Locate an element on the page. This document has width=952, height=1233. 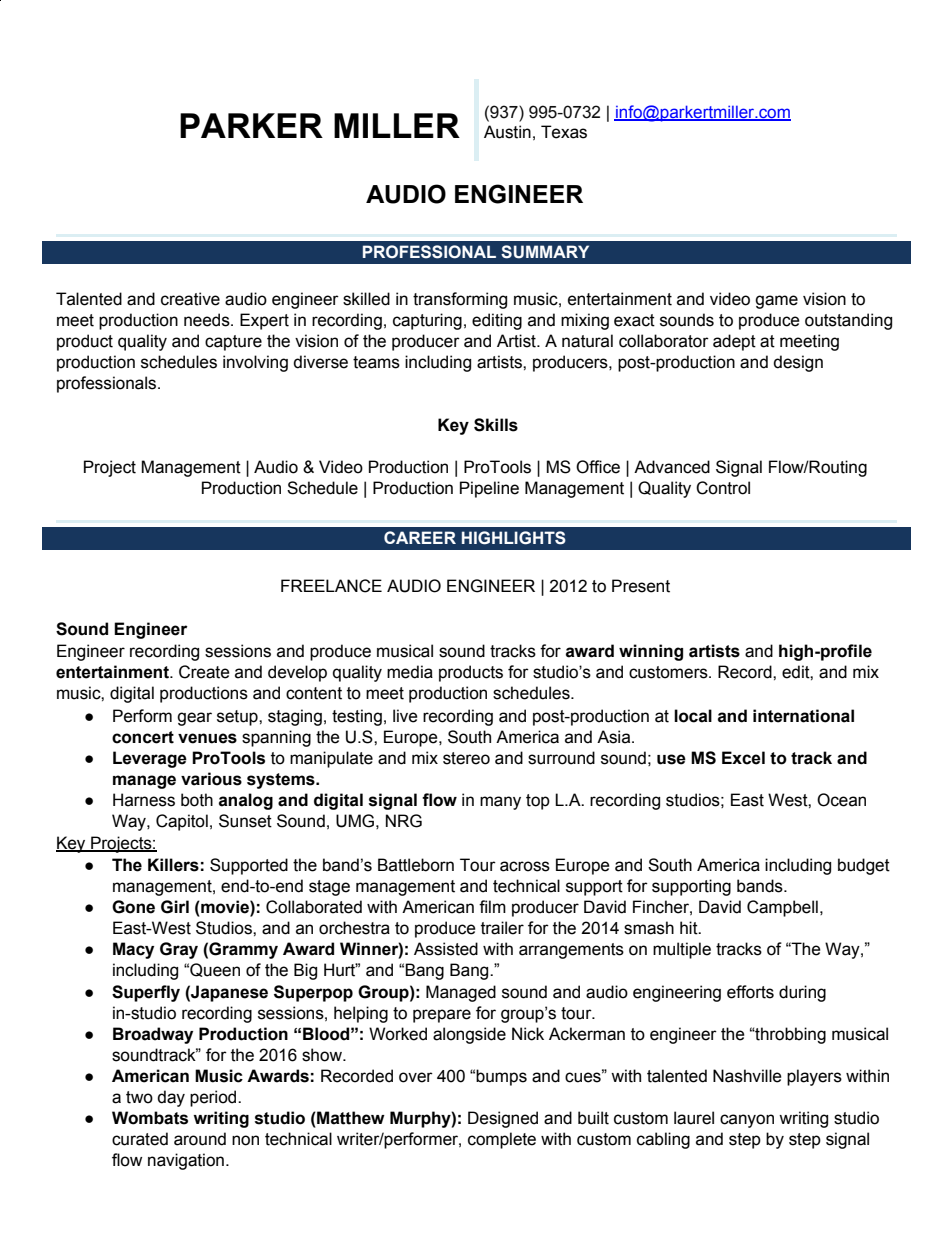
international is located at coordinates (803, 716).
